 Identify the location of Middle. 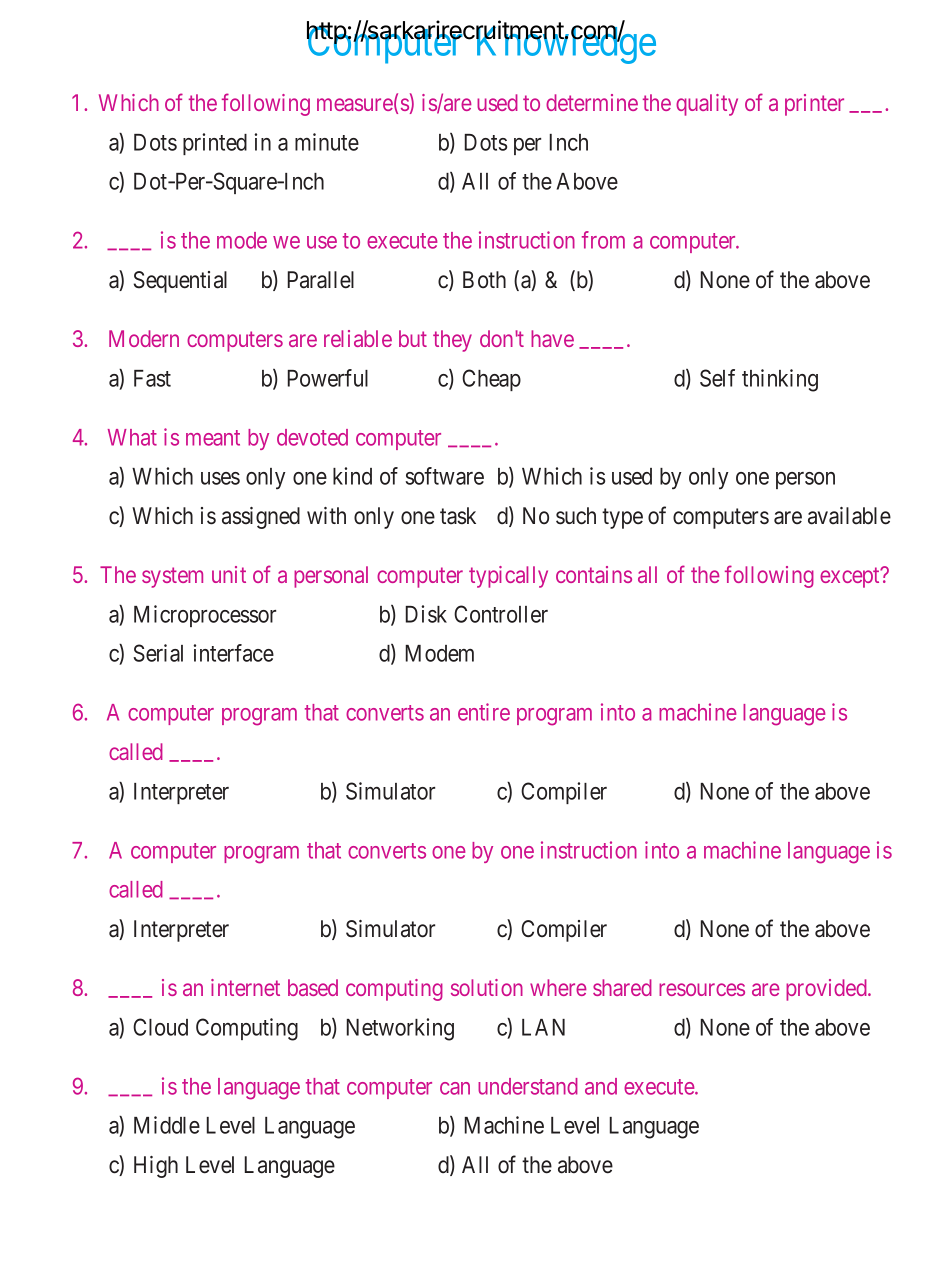
(167, 1125).
